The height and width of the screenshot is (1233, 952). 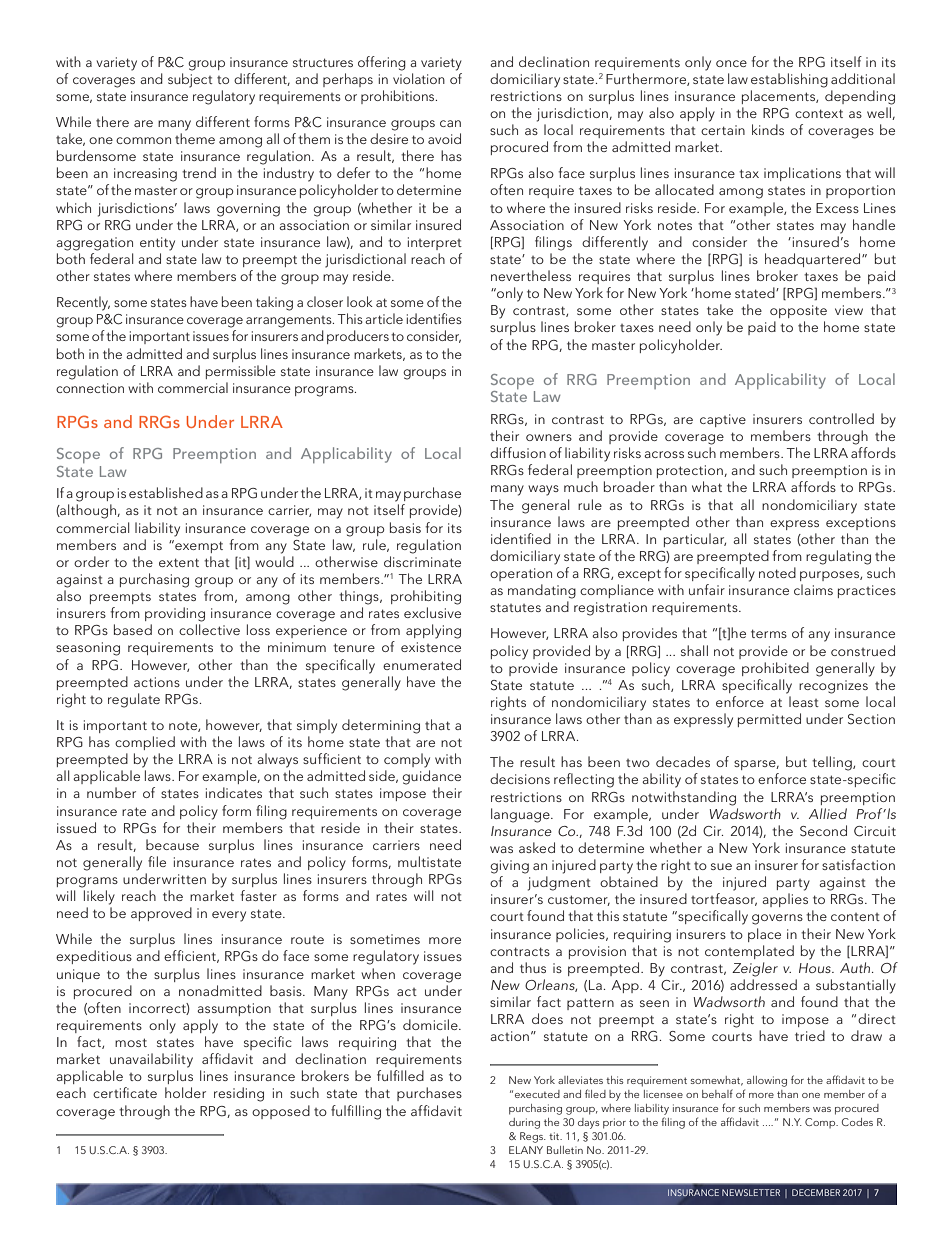 What do you see at coordinates (789, 80) in the screenshot?
I see `establishing` at bounding box center [789, 80].
